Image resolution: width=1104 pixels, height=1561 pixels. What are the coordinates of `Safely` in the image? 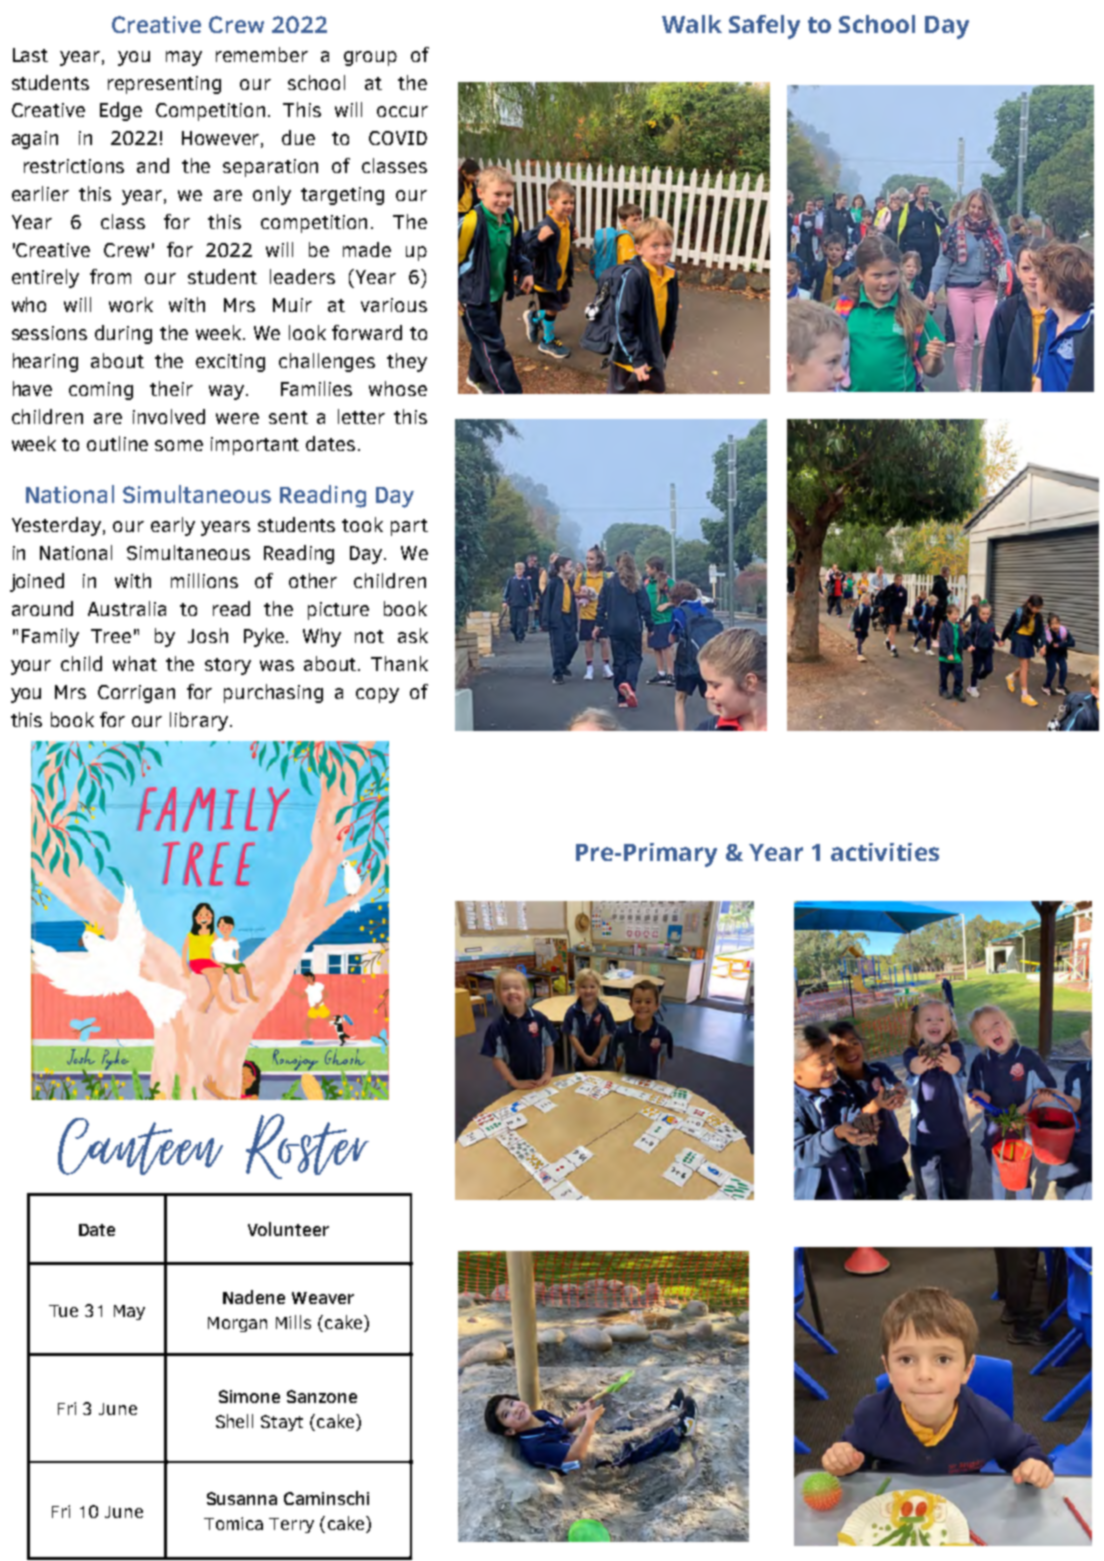 It's located at (764, 27).
